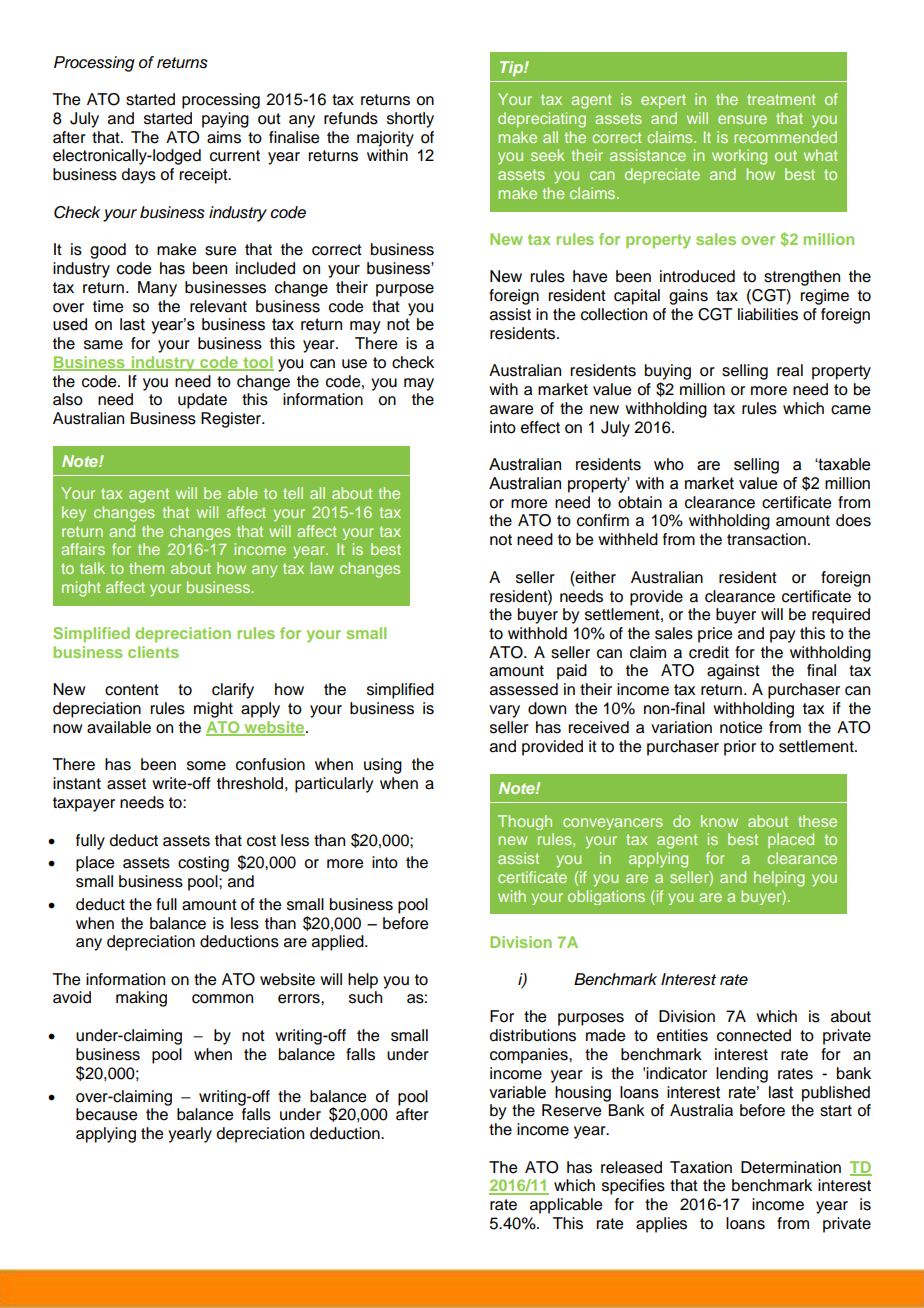 This image has height=1308, width=924. I want to click on Reserve, so click(571, 1110).
